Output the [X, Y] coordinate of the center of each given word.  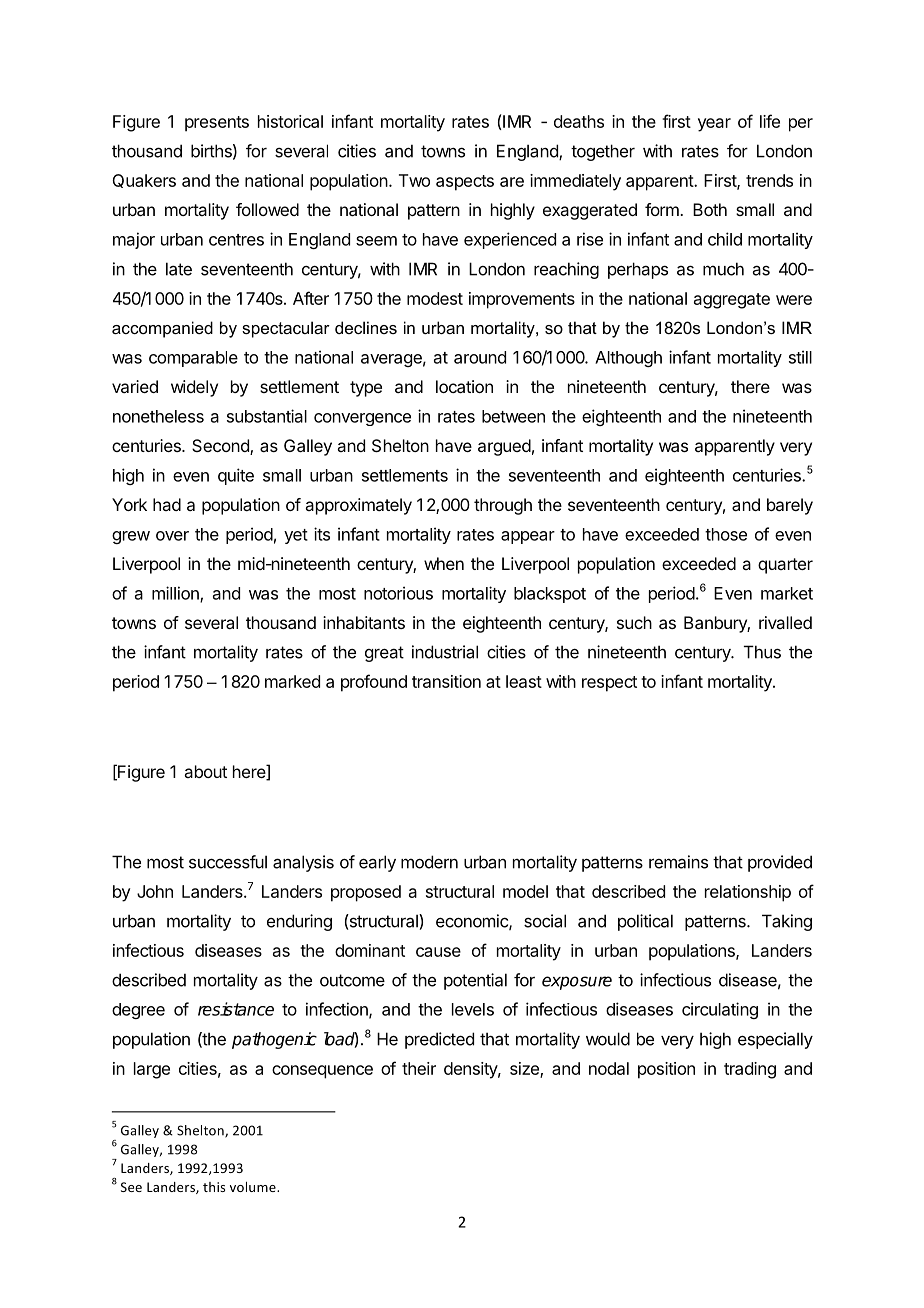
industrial [445, 652]
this [214, 1187]
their [419, 1068]
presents [217, 124]
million [176, 594]
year [714, 125]
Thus [762, 652]
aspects [465, 183]
